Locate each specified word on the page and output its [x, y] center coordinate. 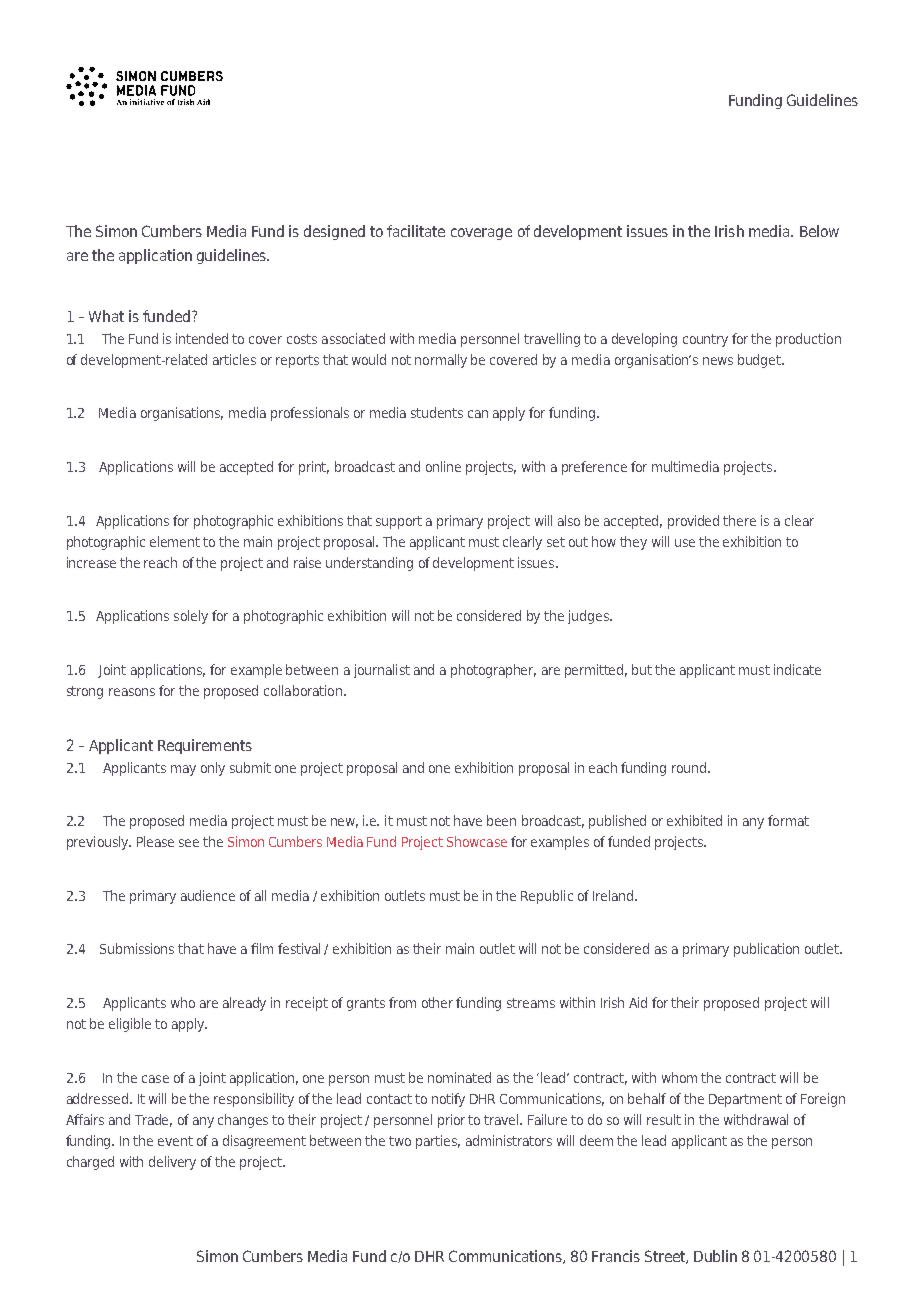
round [690, 767]
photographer [493, 671]
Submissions [137, 948]
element [175, 541]
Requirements [205, 746]
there [739, 520]
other [437, 1002]
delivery [172, 1163]
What [106, 316]
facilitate [416, 231]
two [400, 1141]
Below [819, 231]
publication [766, 950]
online [443, 466]
